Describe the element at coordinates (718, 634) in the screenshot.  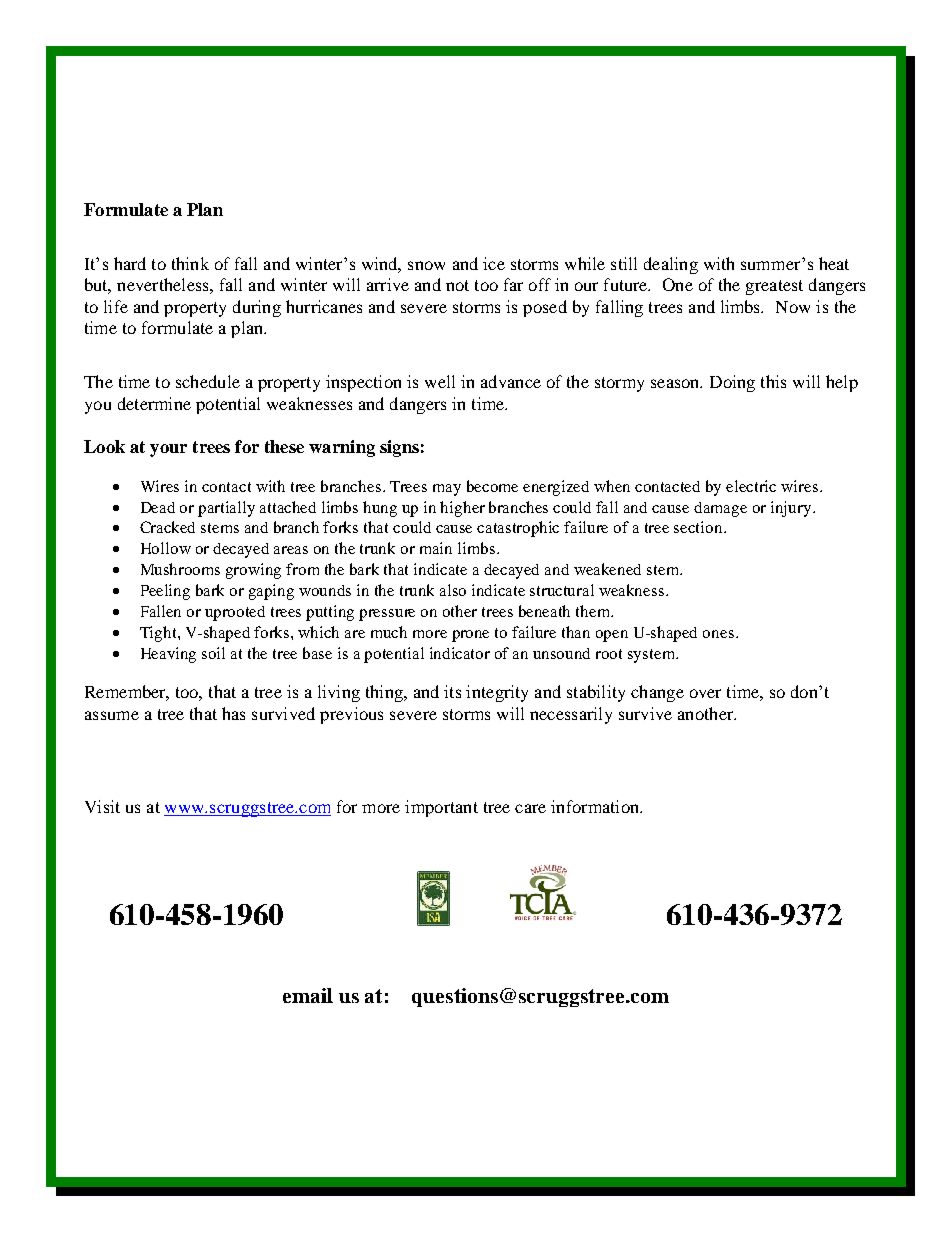
I see `ones` at that location.
